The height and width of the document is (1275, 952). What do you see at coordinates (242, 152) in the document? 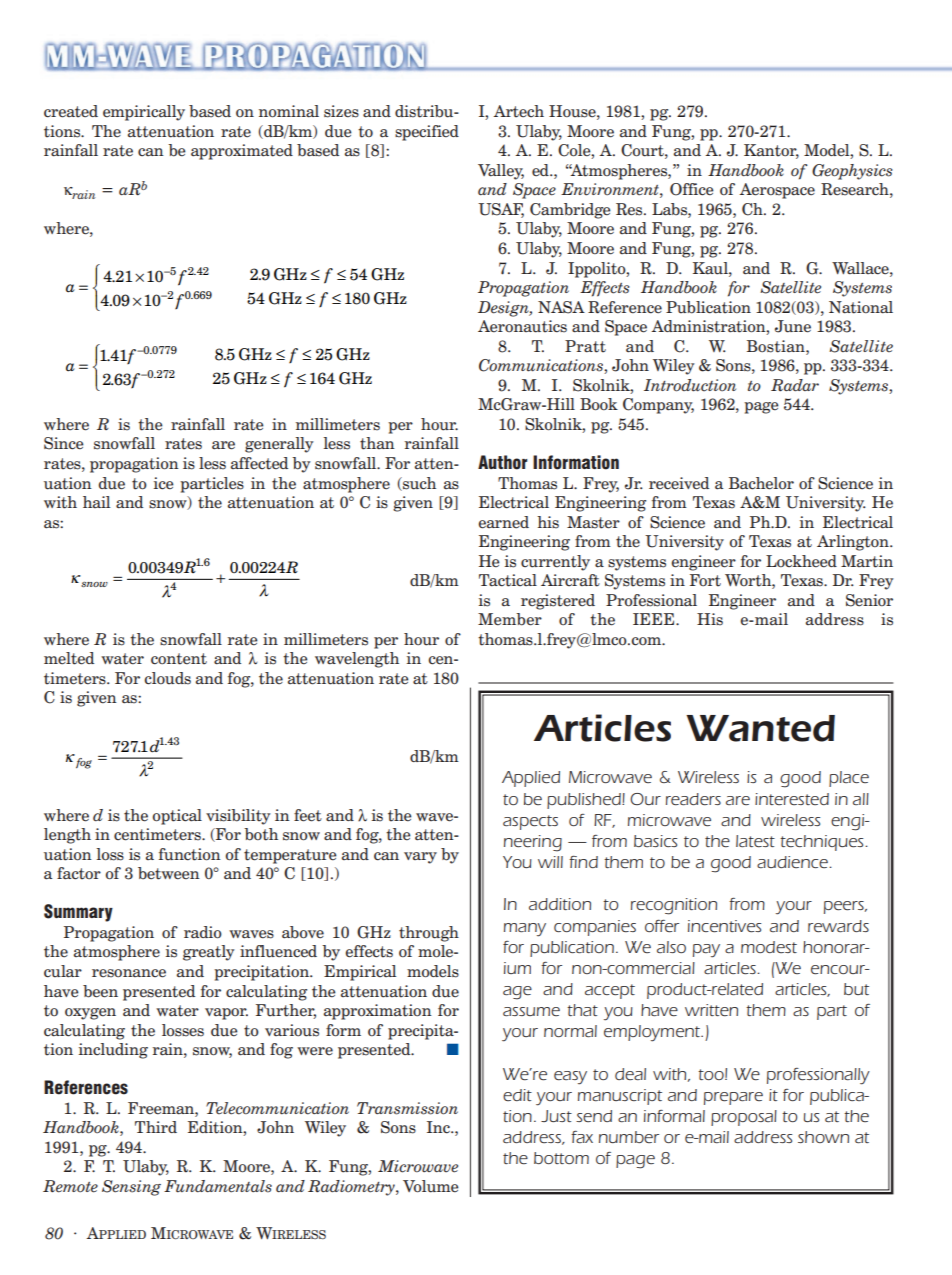
I see `approximated` at bounding box center [242, 152].
